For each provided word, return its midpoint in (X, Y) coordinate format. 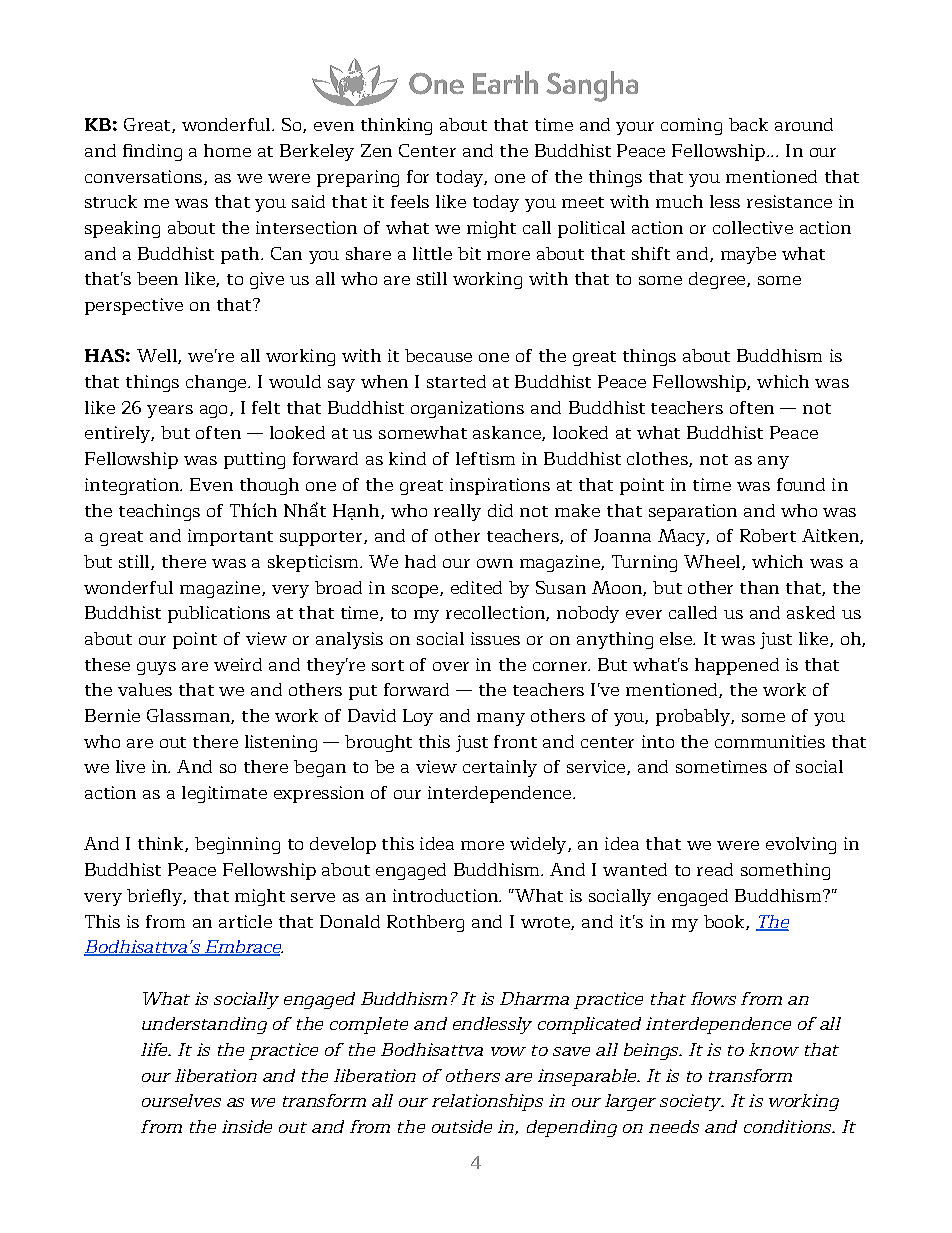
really (457, 512)
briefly (155, 897)
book (725, 922)
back (748, 124)
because (438, 355)
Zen (376, 150)
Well (158, 356)
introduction (446, 895)
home (227, 150)
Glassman (189, 716)
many (501, 719)
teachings (159, 512)
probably (694, 717)
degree (718, 280)
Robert (768, 535)
